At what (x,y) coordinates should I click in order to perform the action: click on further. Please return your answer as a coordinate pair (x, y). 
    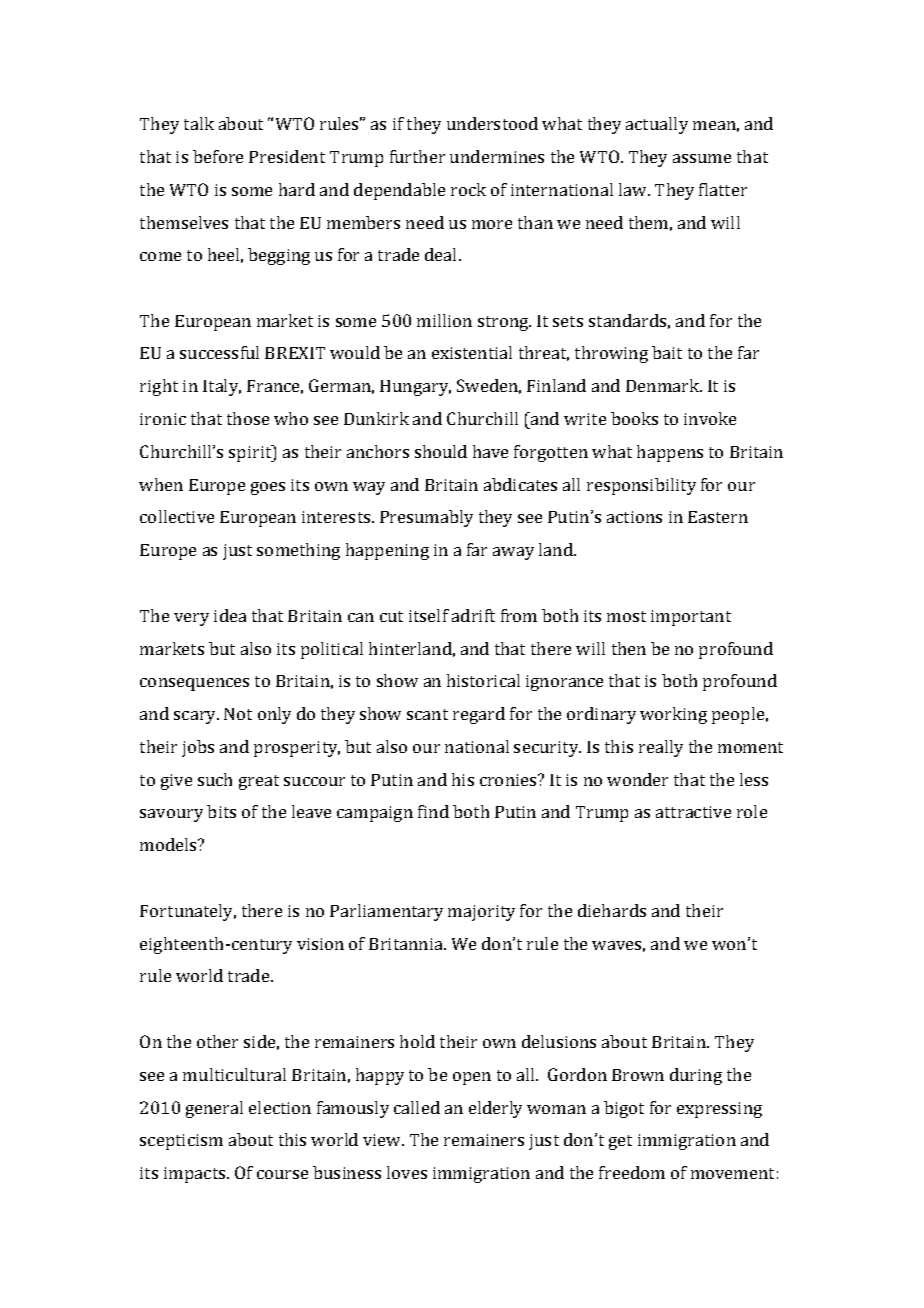
    Looking at the image, I should click on (417, 156).
